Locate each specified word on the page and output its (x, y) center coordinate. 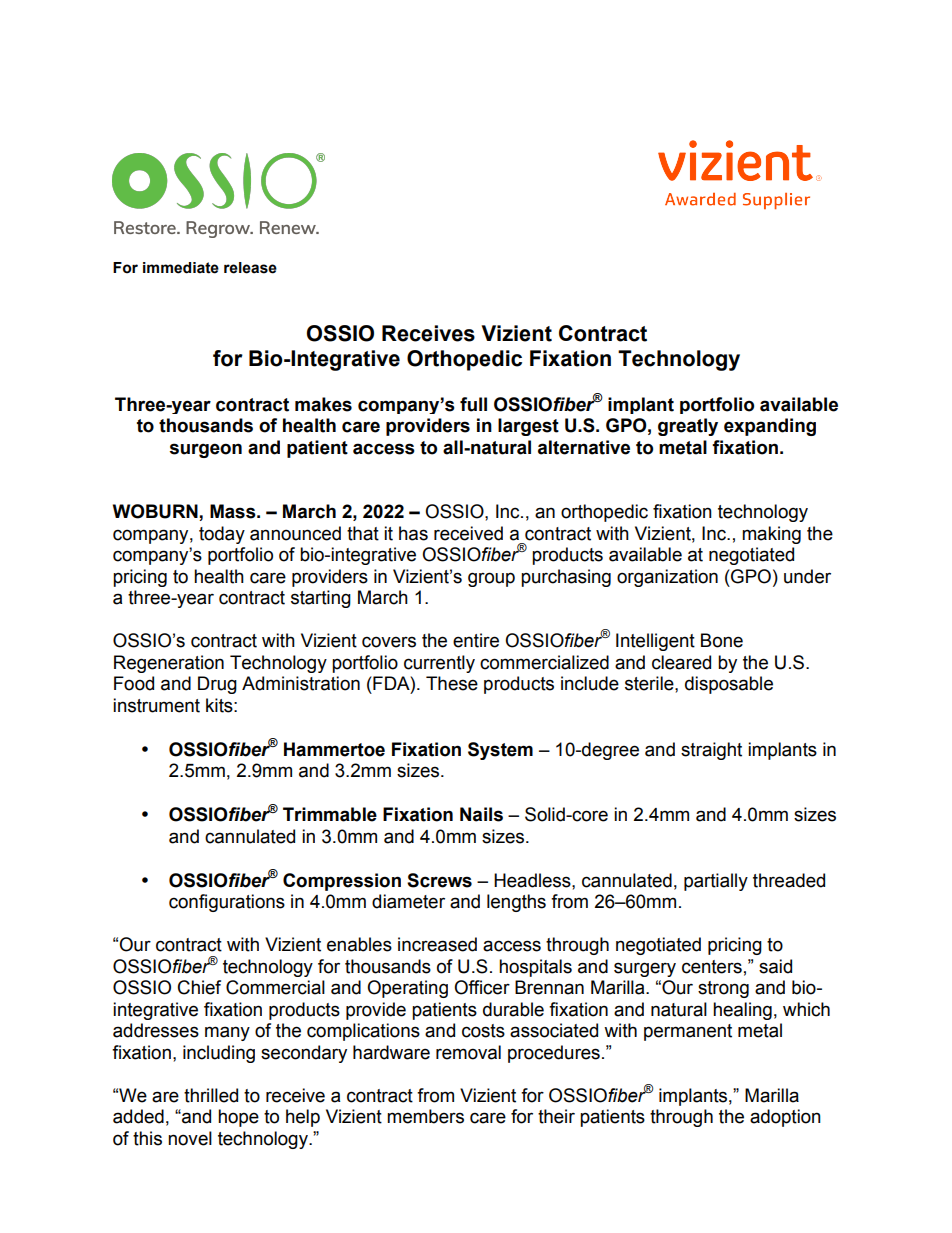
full (473, 404)
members (425, 1116)
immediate (181, 268)
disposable (729, 685)
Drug (217, 685)
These (452, 683)
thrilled (211, 1095)
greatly (688, 427)
